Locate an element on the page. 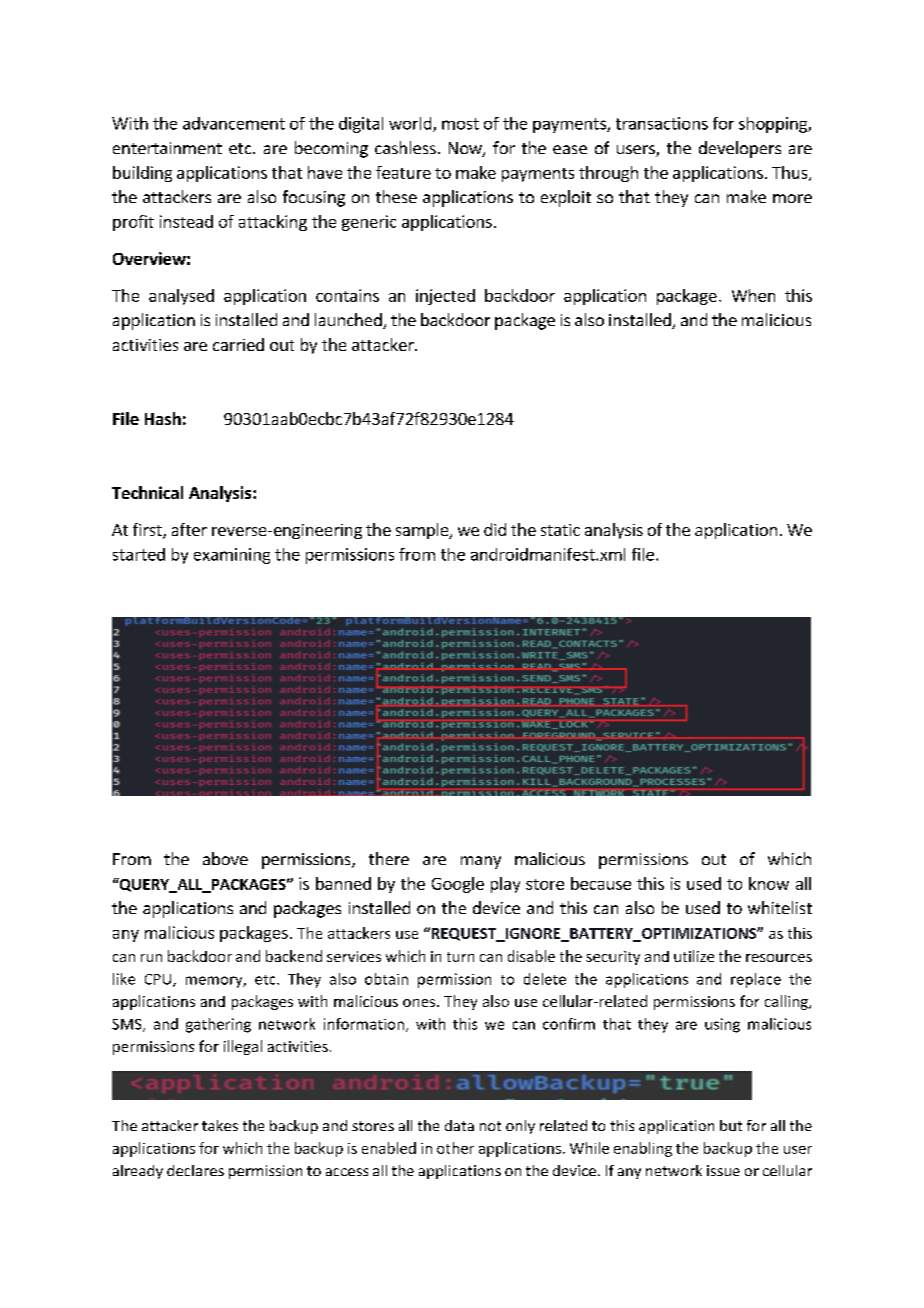 This page has height=1308, width=924. examining is located at coordinates (232, 556).
